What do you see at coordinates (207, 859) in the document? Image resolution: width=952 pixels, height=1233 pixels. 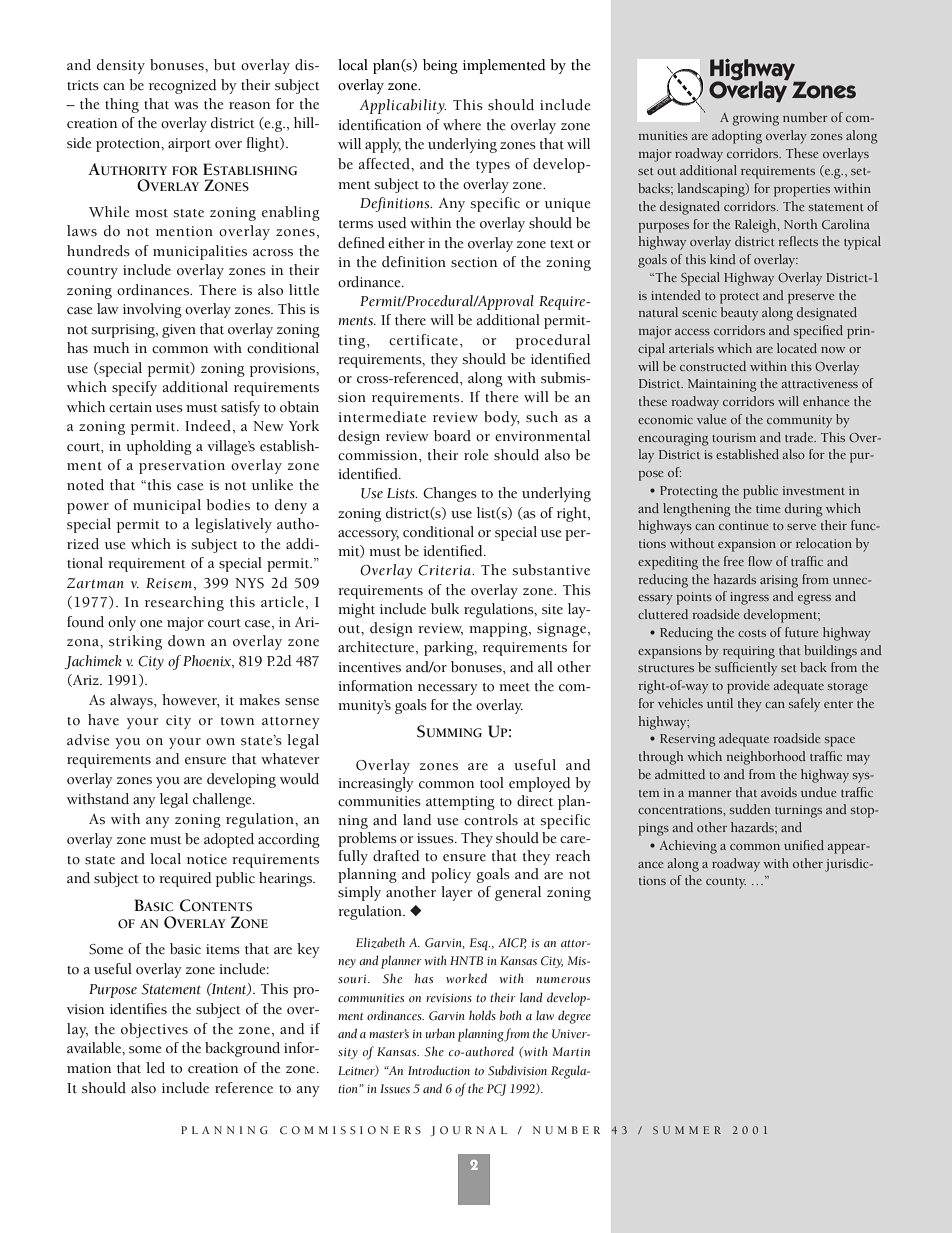 I see `notice` at bounding box center [207, 859].
